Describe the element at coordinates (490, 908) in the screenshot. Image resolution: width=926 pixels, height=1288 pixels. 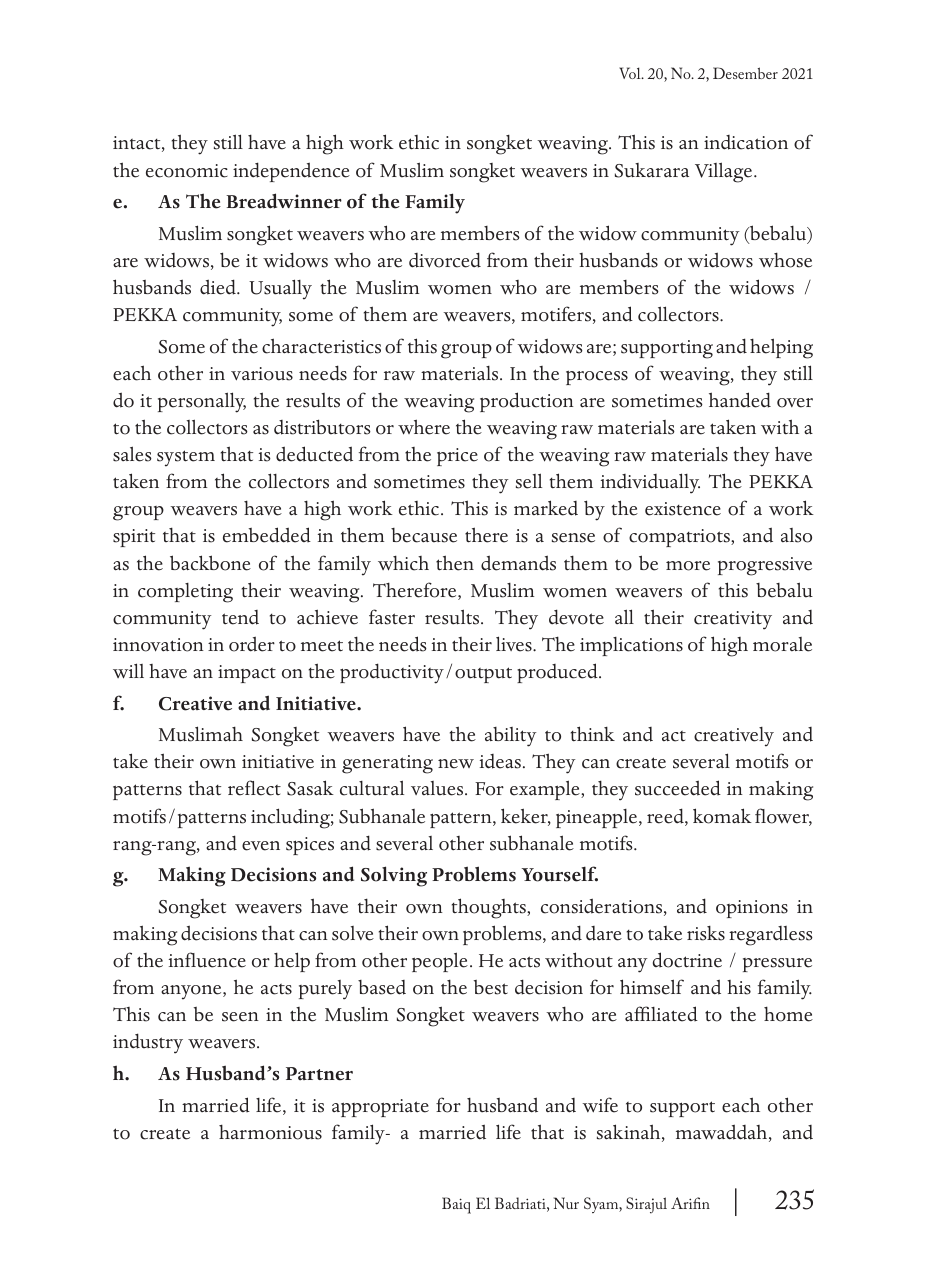
I see `thoughts` at that location.
